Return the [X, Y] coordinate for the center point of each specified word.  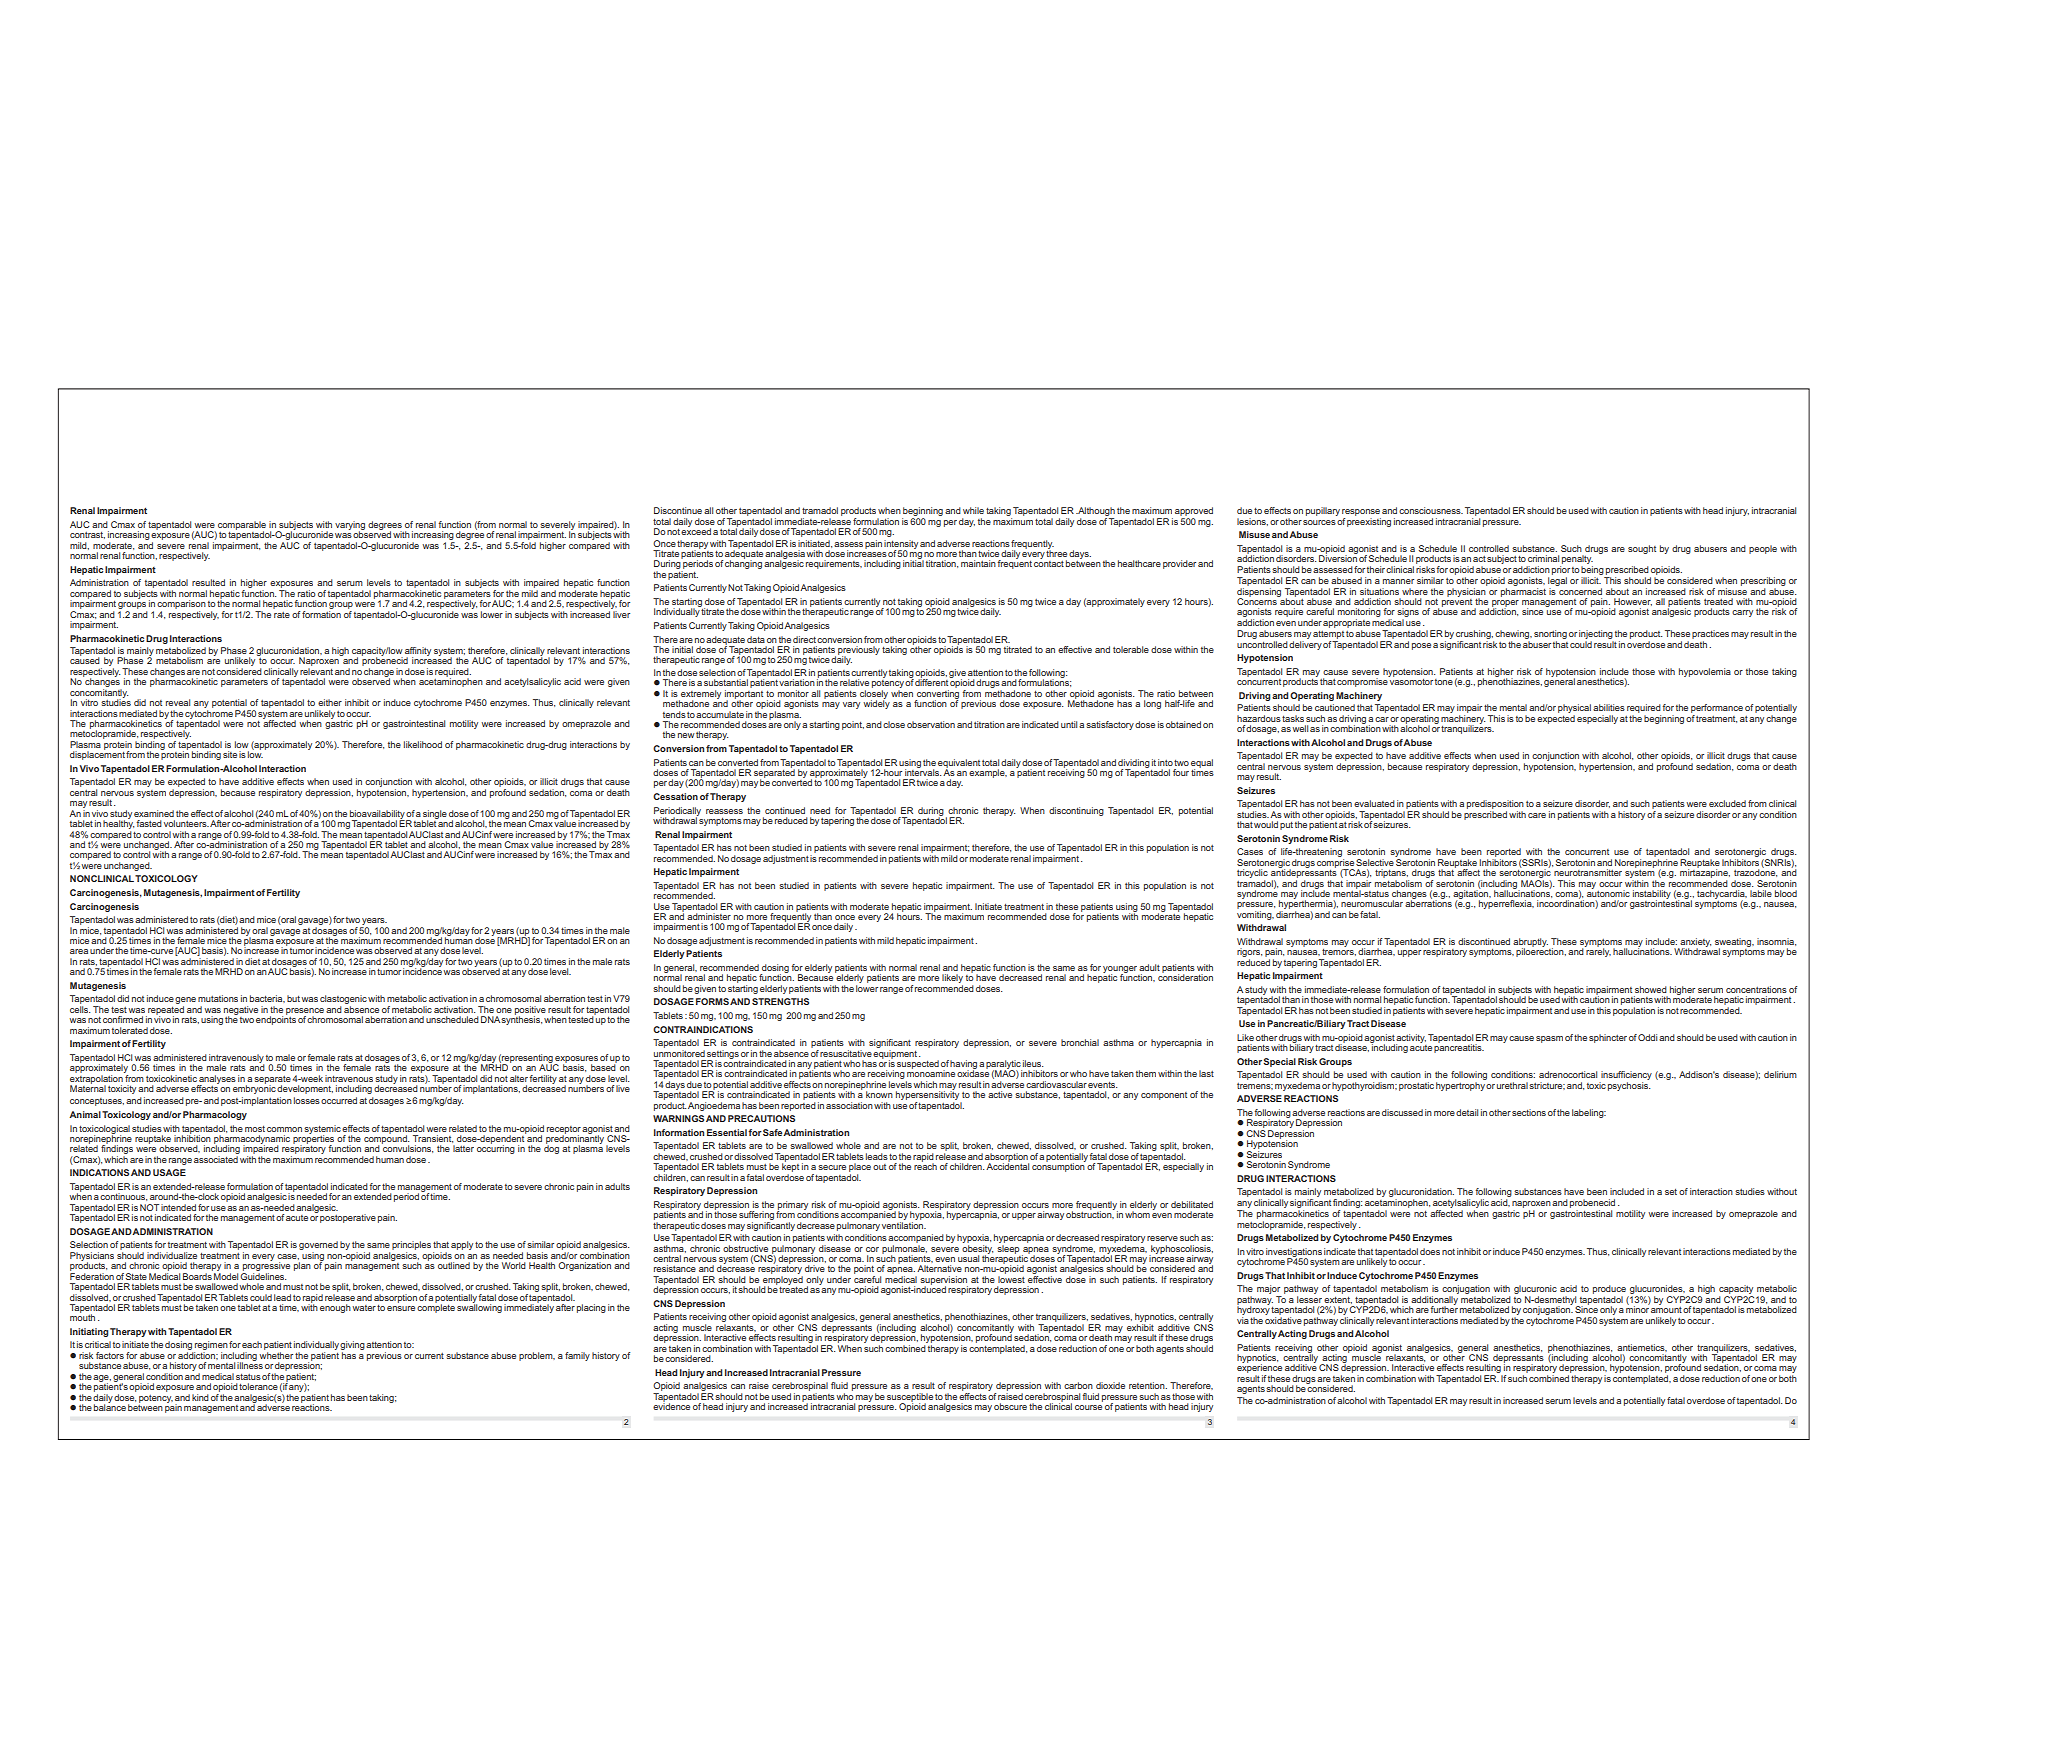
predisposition [1495, 806]
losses [307, 1100]
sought [1642, 549]
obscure [1010, 1406]
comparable [242, 526]
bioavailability [377, 815]
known [879, 1094]
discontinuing [1076, 811]
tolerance [258, 1386]
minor [1638, 1308]
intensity [901, 545]
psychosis [1629, 1086]
